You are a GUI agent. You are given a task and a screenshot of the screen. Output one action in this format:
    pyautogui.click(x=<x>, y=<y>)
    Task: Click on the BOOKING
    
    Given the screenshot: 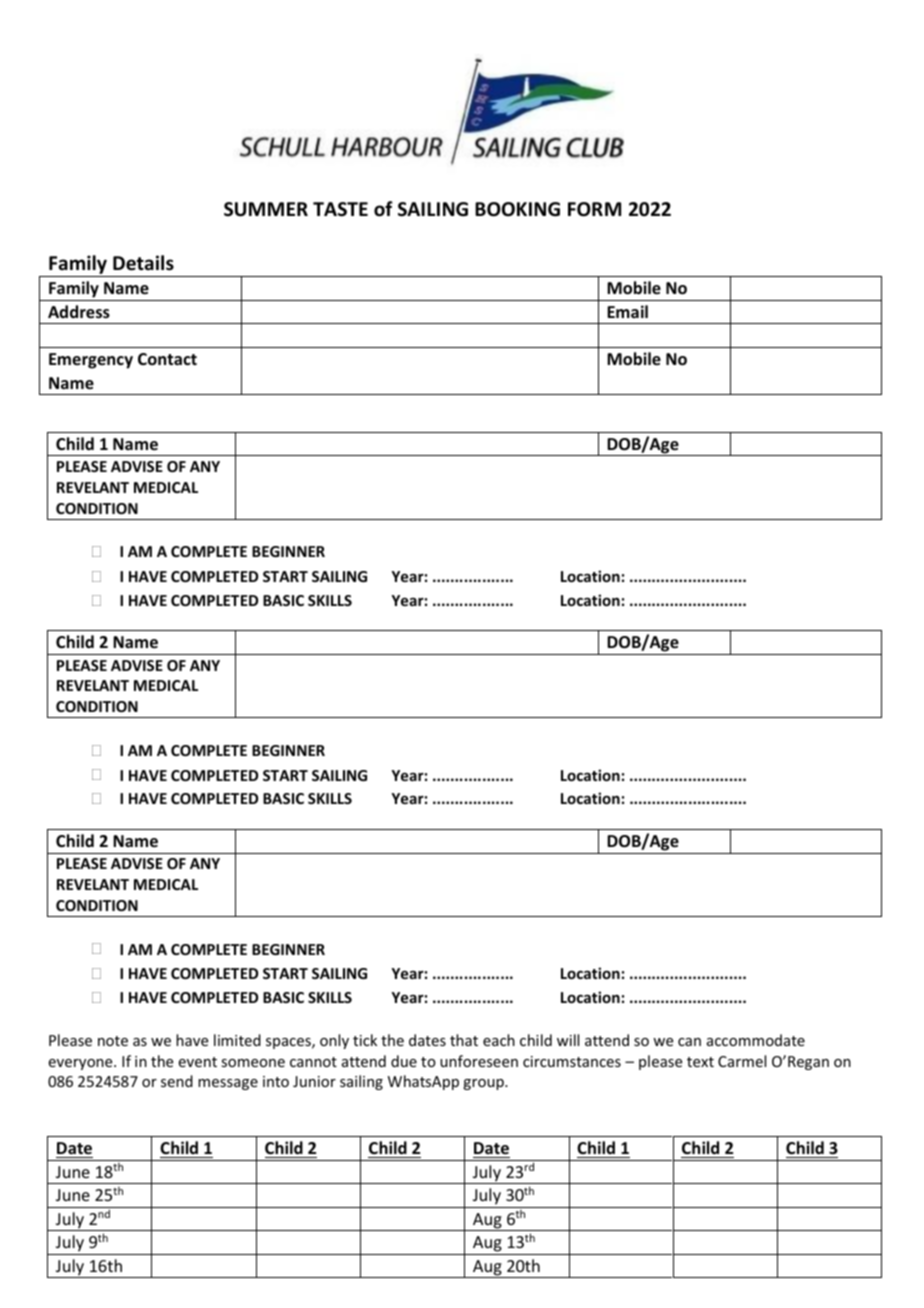 What is the action you would take?
    pyautogui.click(x=517, y=209)
